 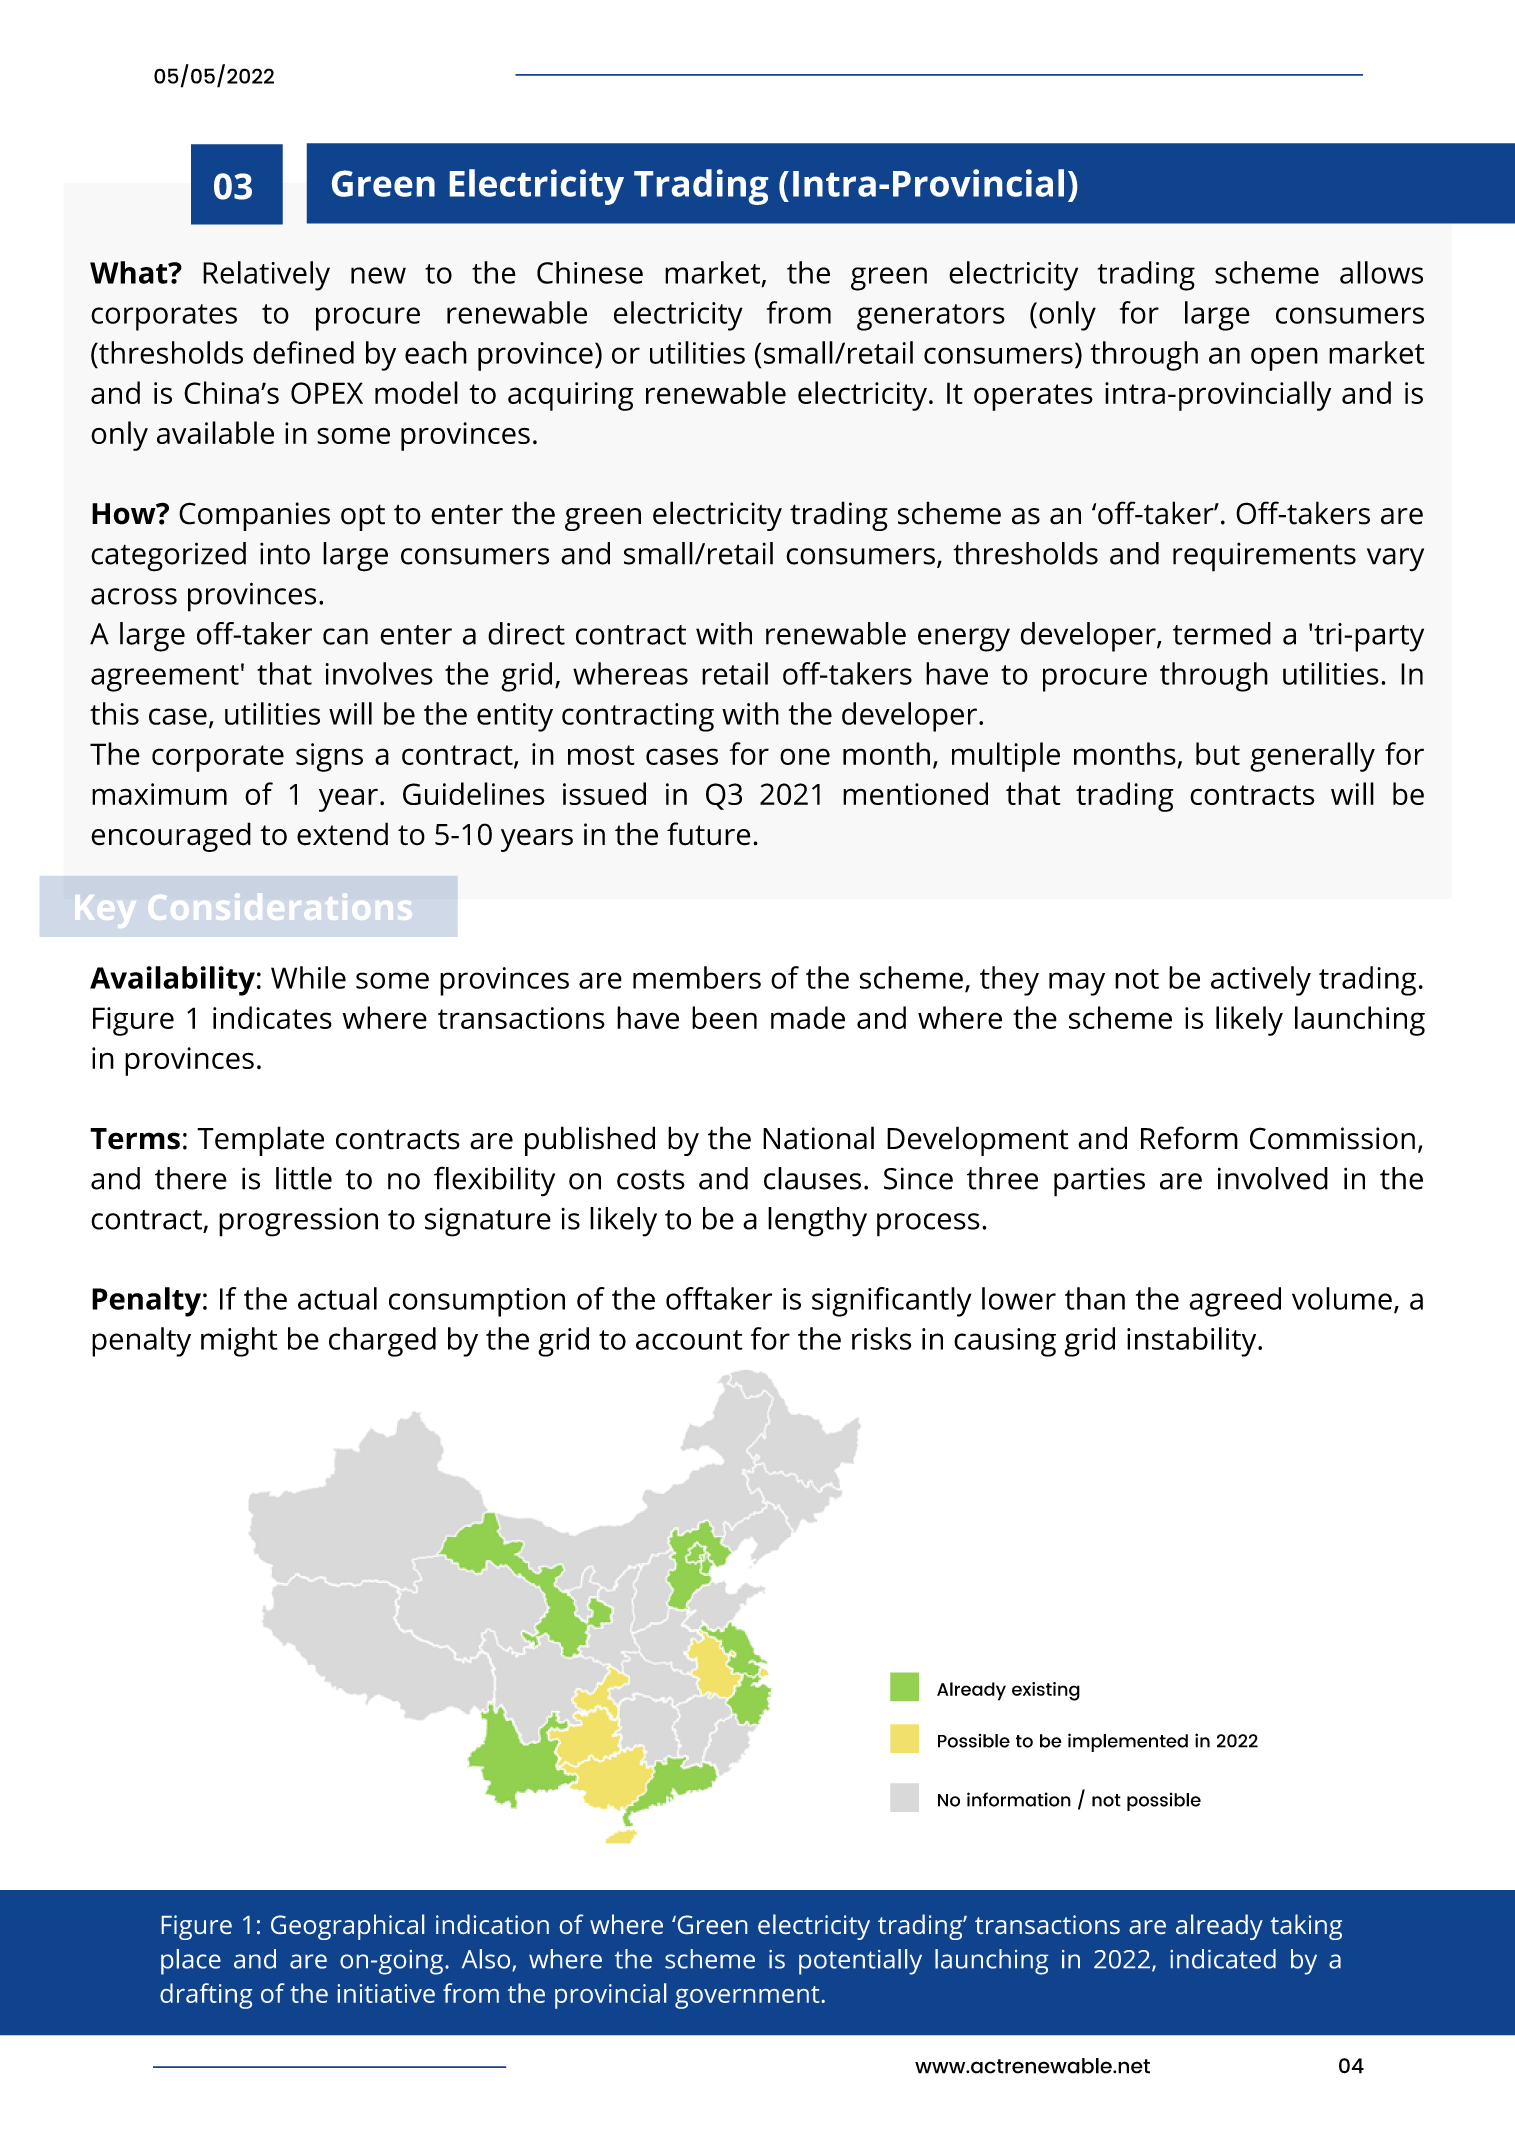 I want to click on future, so click(x=709, y=834).
